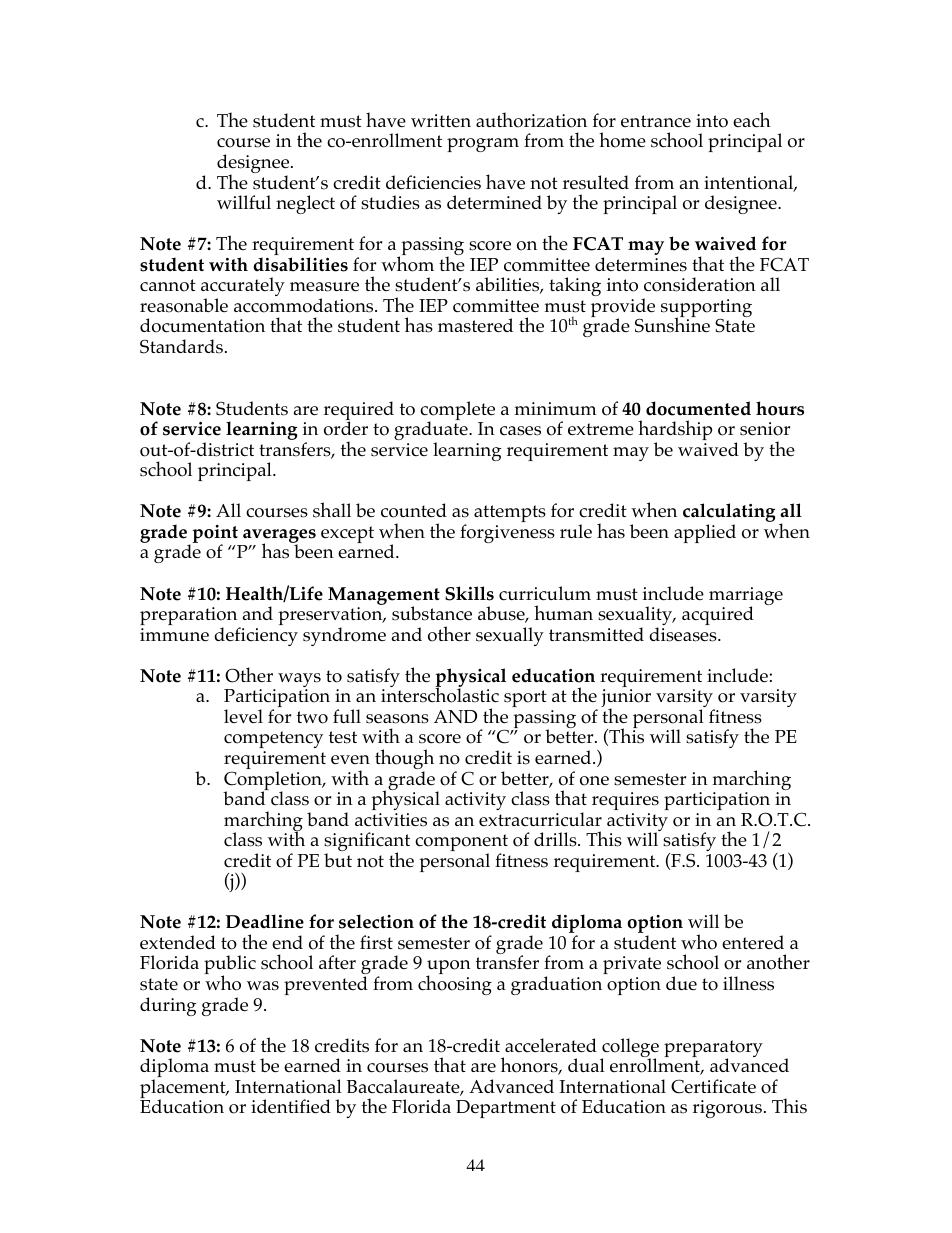 This document has height=1233, width=952. I want to click on each, so click(752, 120).
